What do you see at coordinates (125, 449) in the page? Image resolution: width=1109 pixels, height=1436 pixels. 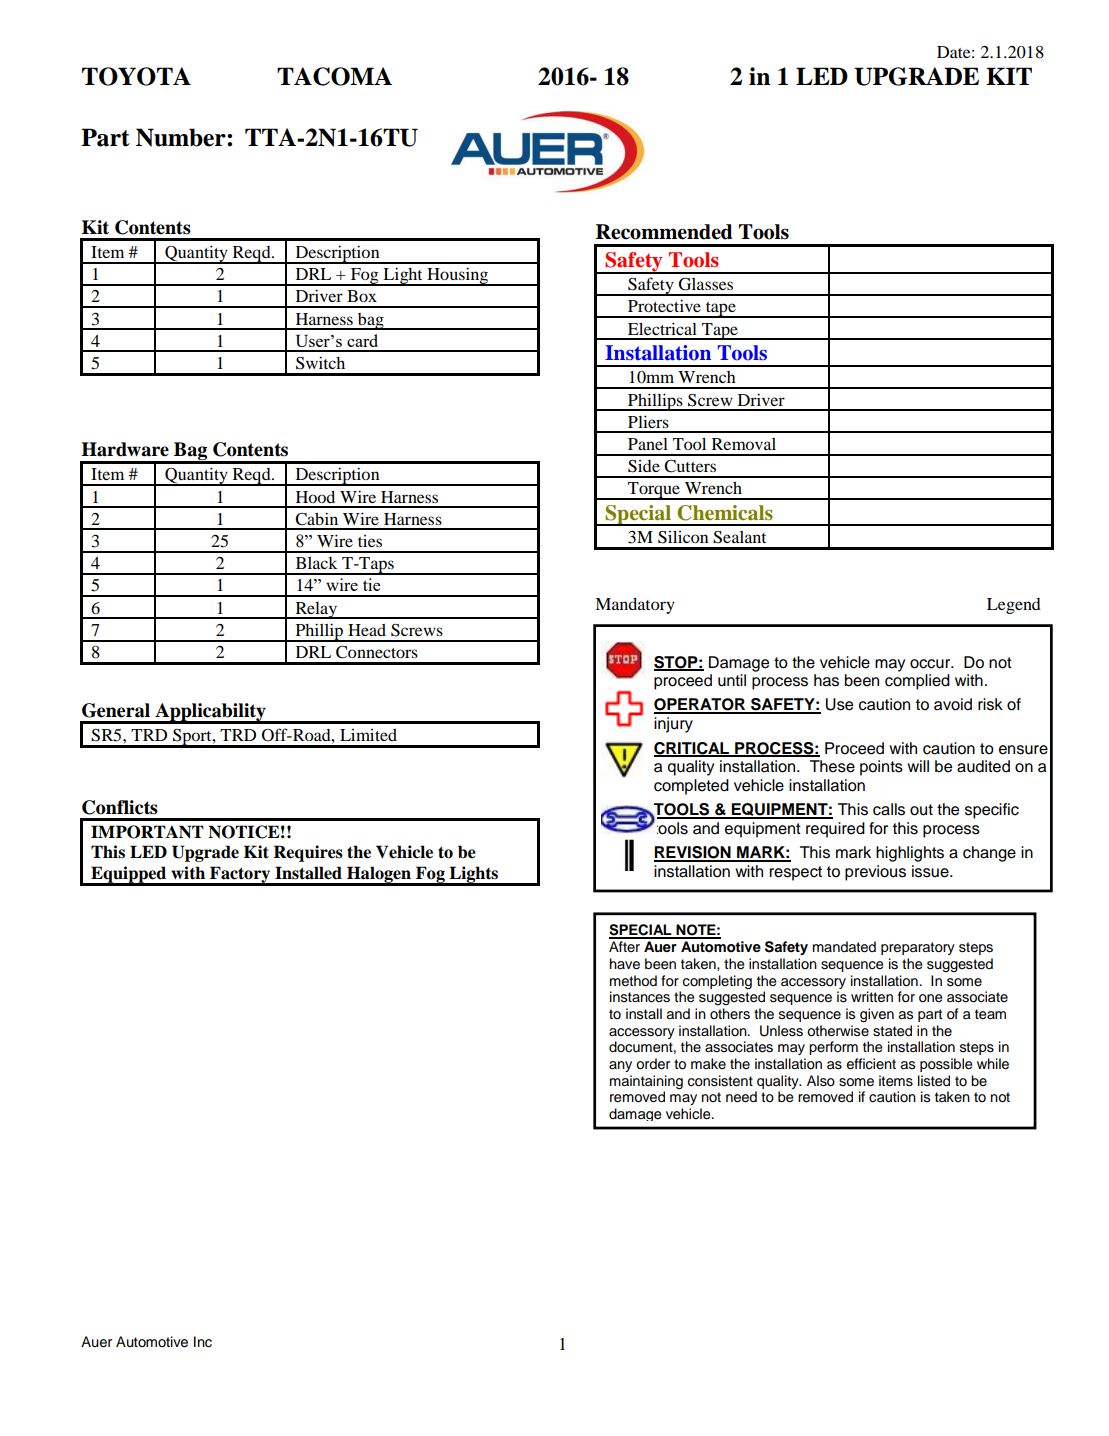 I see `Hardware` at bounding box center [125, 449].
